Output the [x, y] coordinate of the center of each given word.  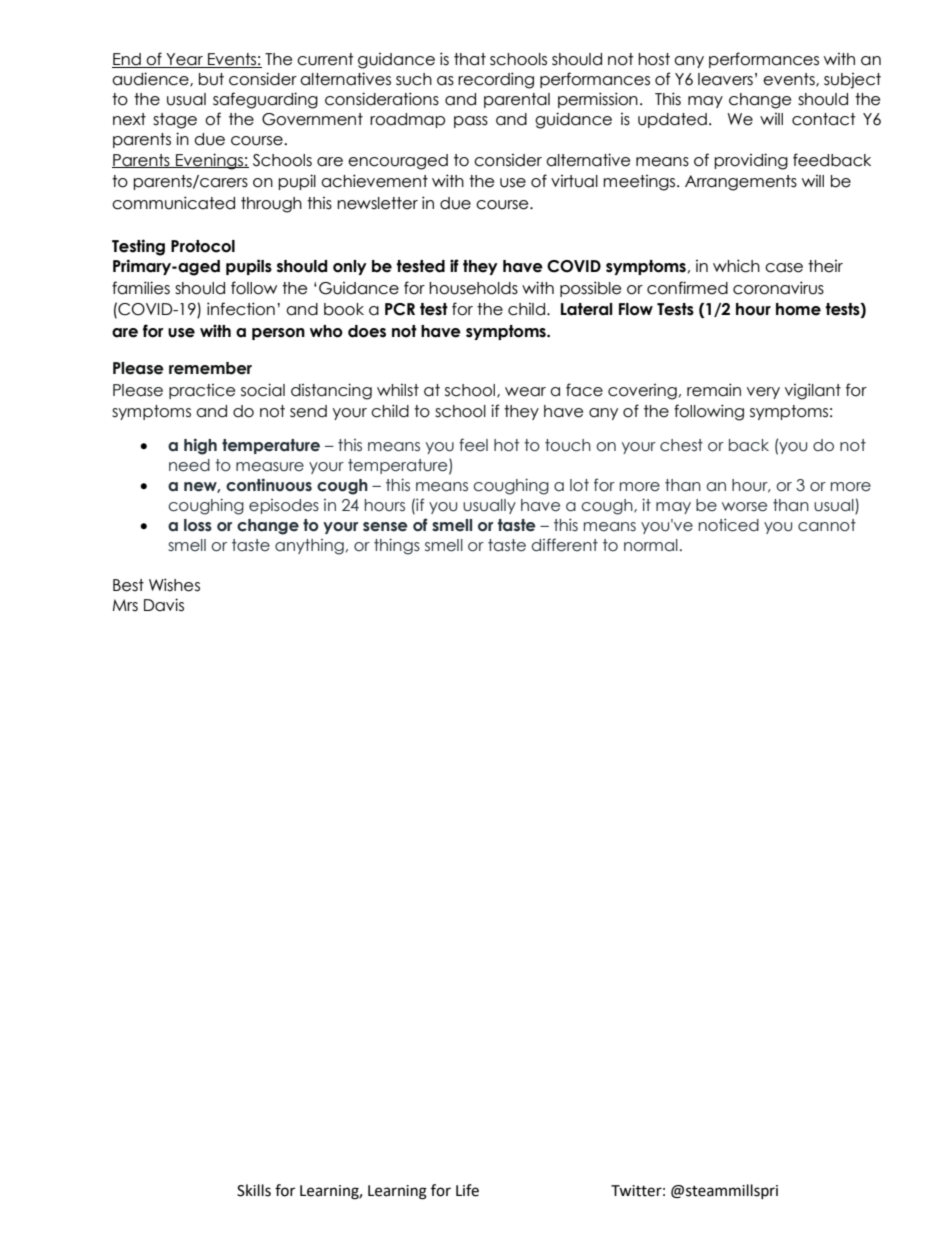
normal [651, 545]
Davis [164, 605]
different [565, 545]
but [211, 79]
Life [467, 1190]
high [200, 446]
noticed [729, 525]
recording [496, 80]
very [763, 393]
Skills [254, 1190]
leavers [725, 79]
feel [473, 445]
